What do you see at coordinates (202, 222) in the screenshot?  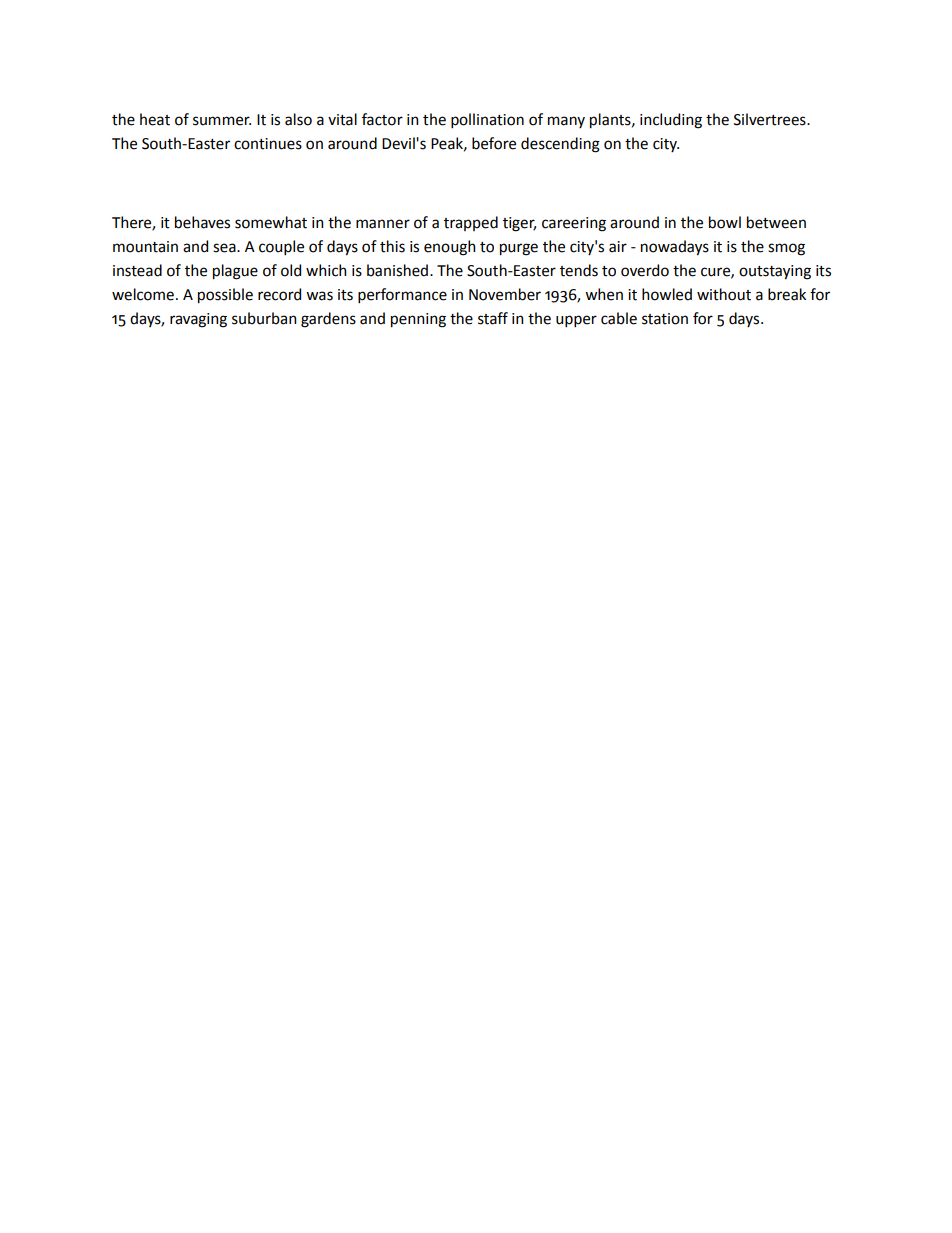 I see `behaves` at bounding box center [202, 222].
